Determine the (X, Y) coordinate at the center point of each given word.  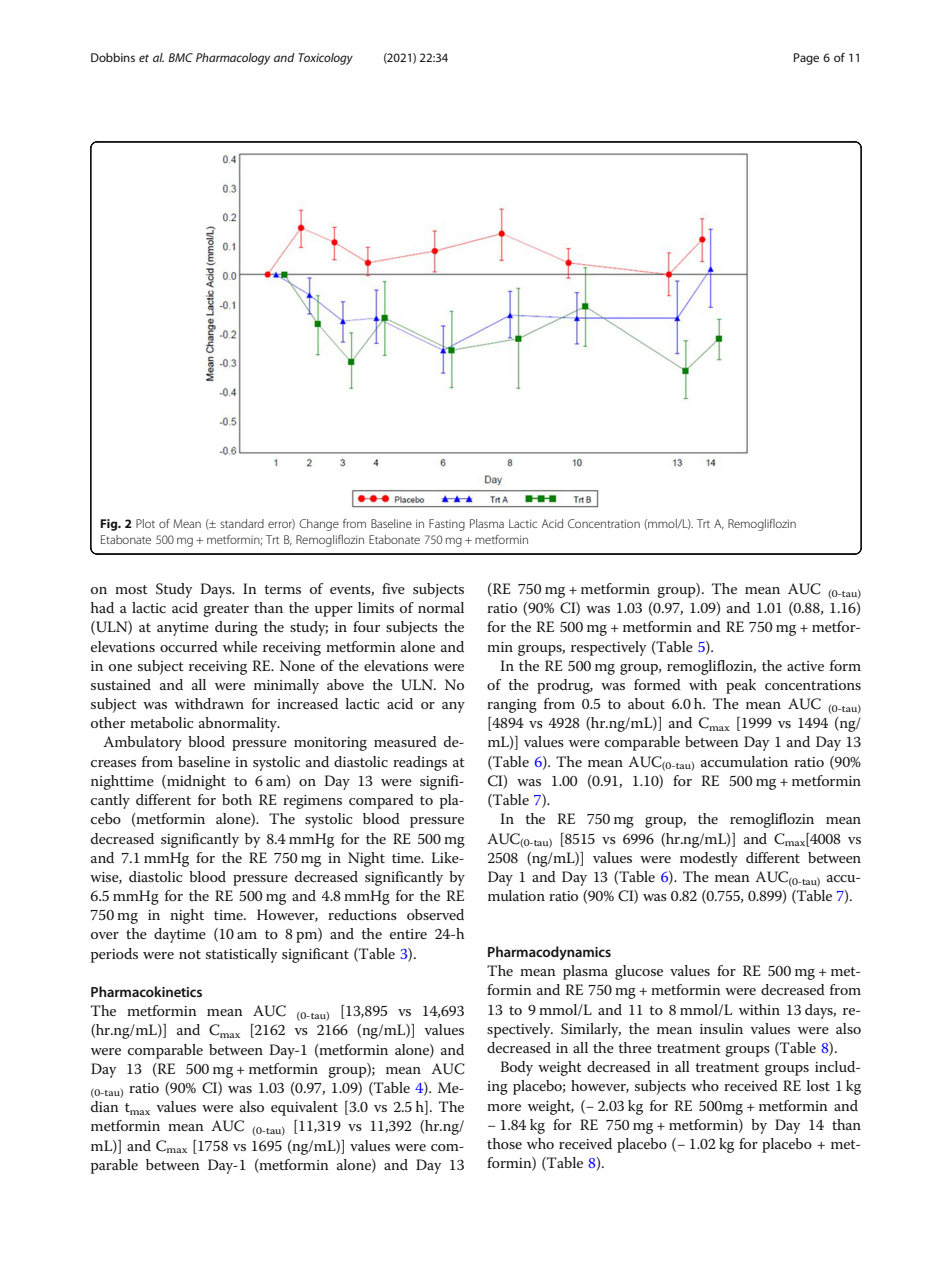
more (504, 1107)
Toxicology (325, 59)
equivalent (304, 1108)
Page (806, 59)
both (237, 799)
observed (435, 914)
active (805, 666)
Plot (145, 523)
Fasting (447, 525)
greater (226, 610)
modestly (709, 859)
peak (741, 686)
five (393, 588)
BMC (180, 57)
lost (818, 1085)
